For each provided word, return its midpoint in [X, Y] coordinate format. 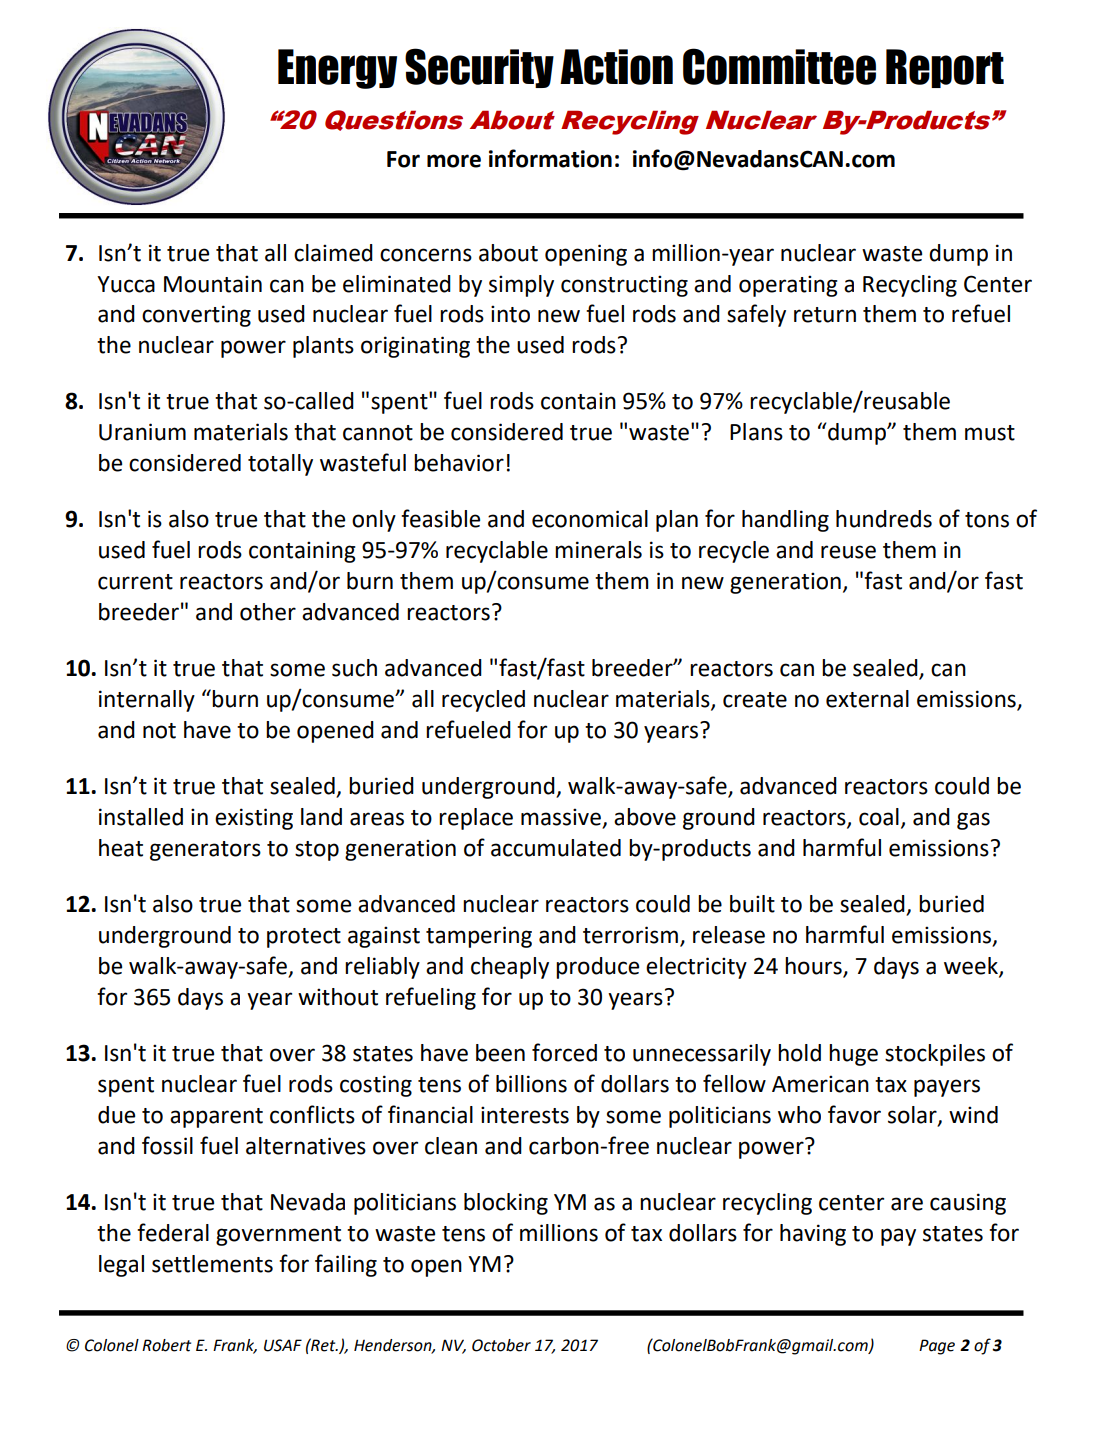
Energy [337, 69]
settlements [212, 1264]
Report [945, 68]
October [501, 1345]
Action [616, 67]
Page [937, 1347]
